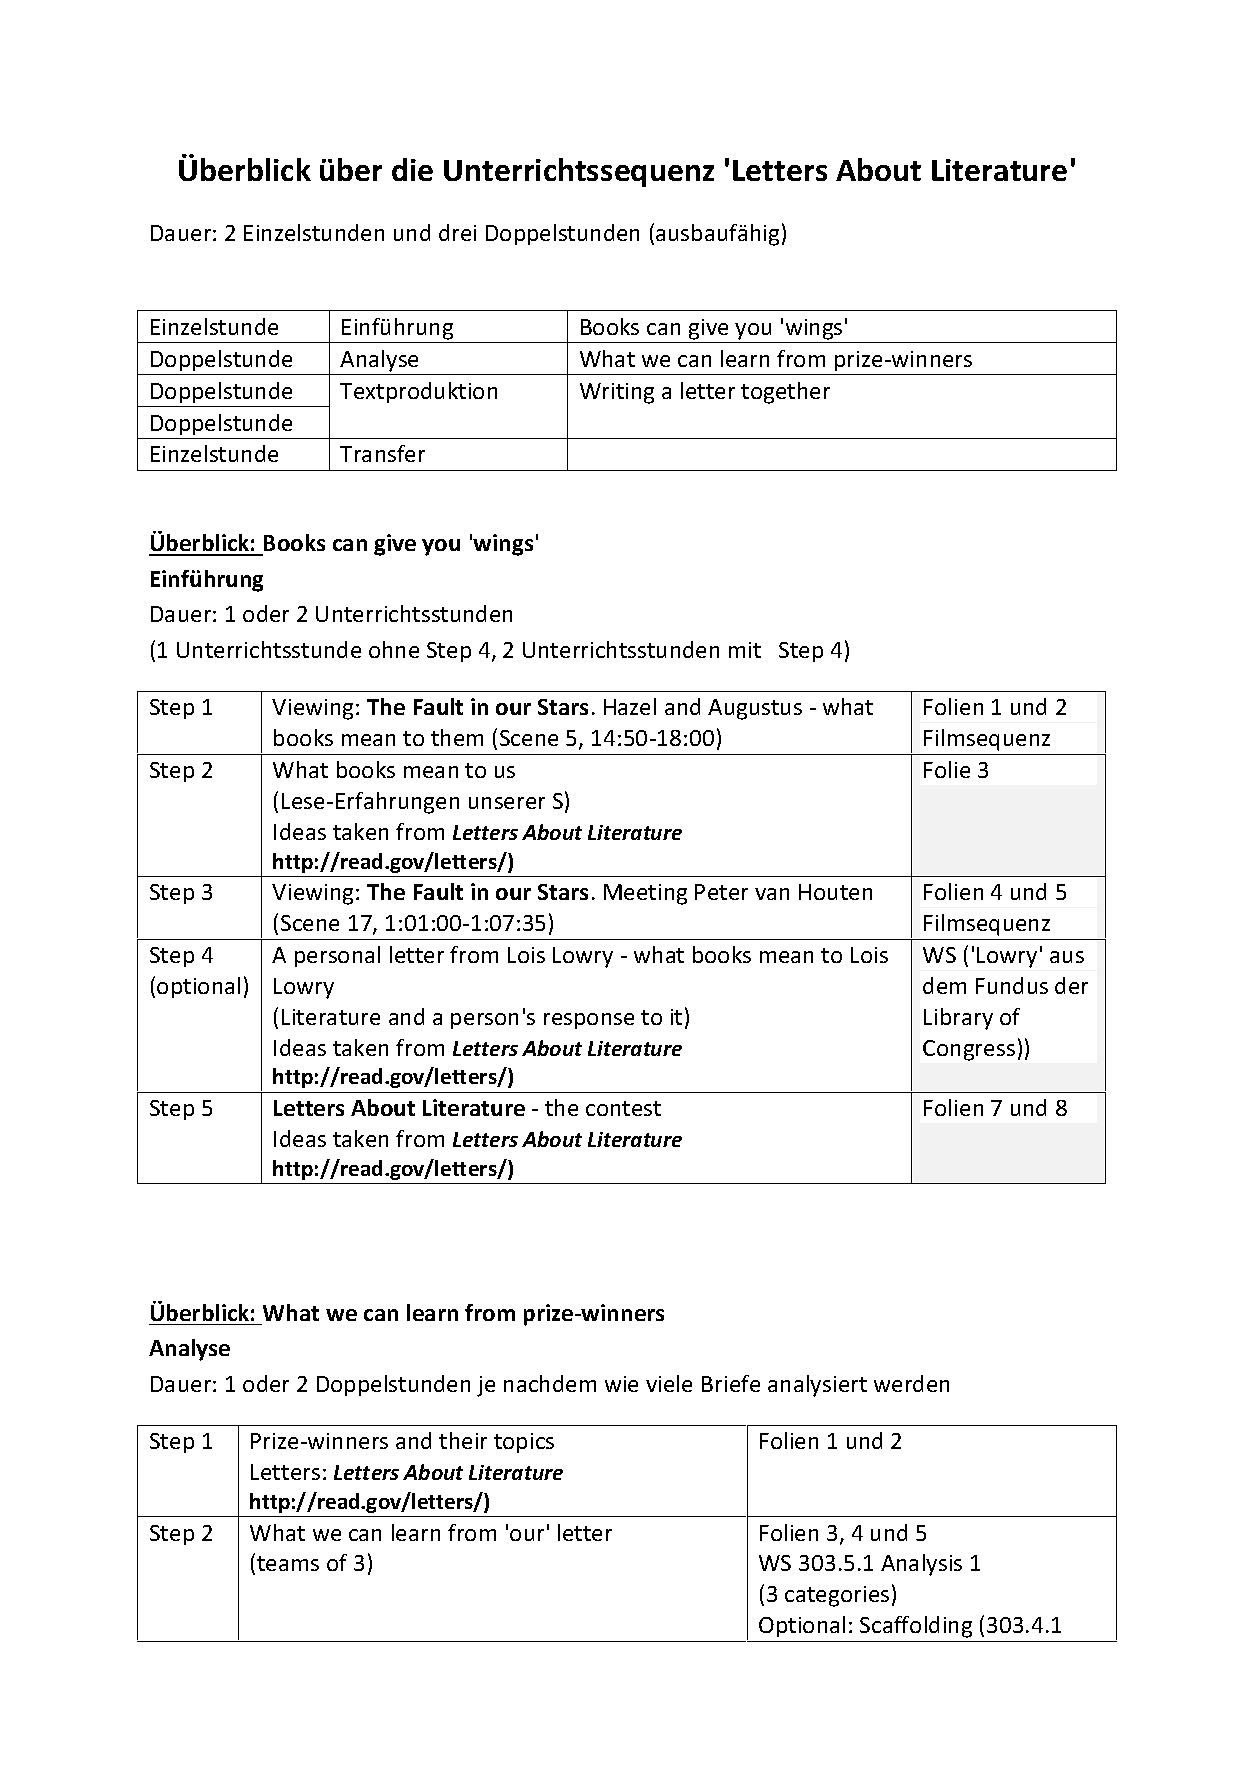 The image size is (1255, 1776). What do you see at coordinates (645, 894) in the screenshot?
I see `Meeting` at bounding box center [645, 894].
